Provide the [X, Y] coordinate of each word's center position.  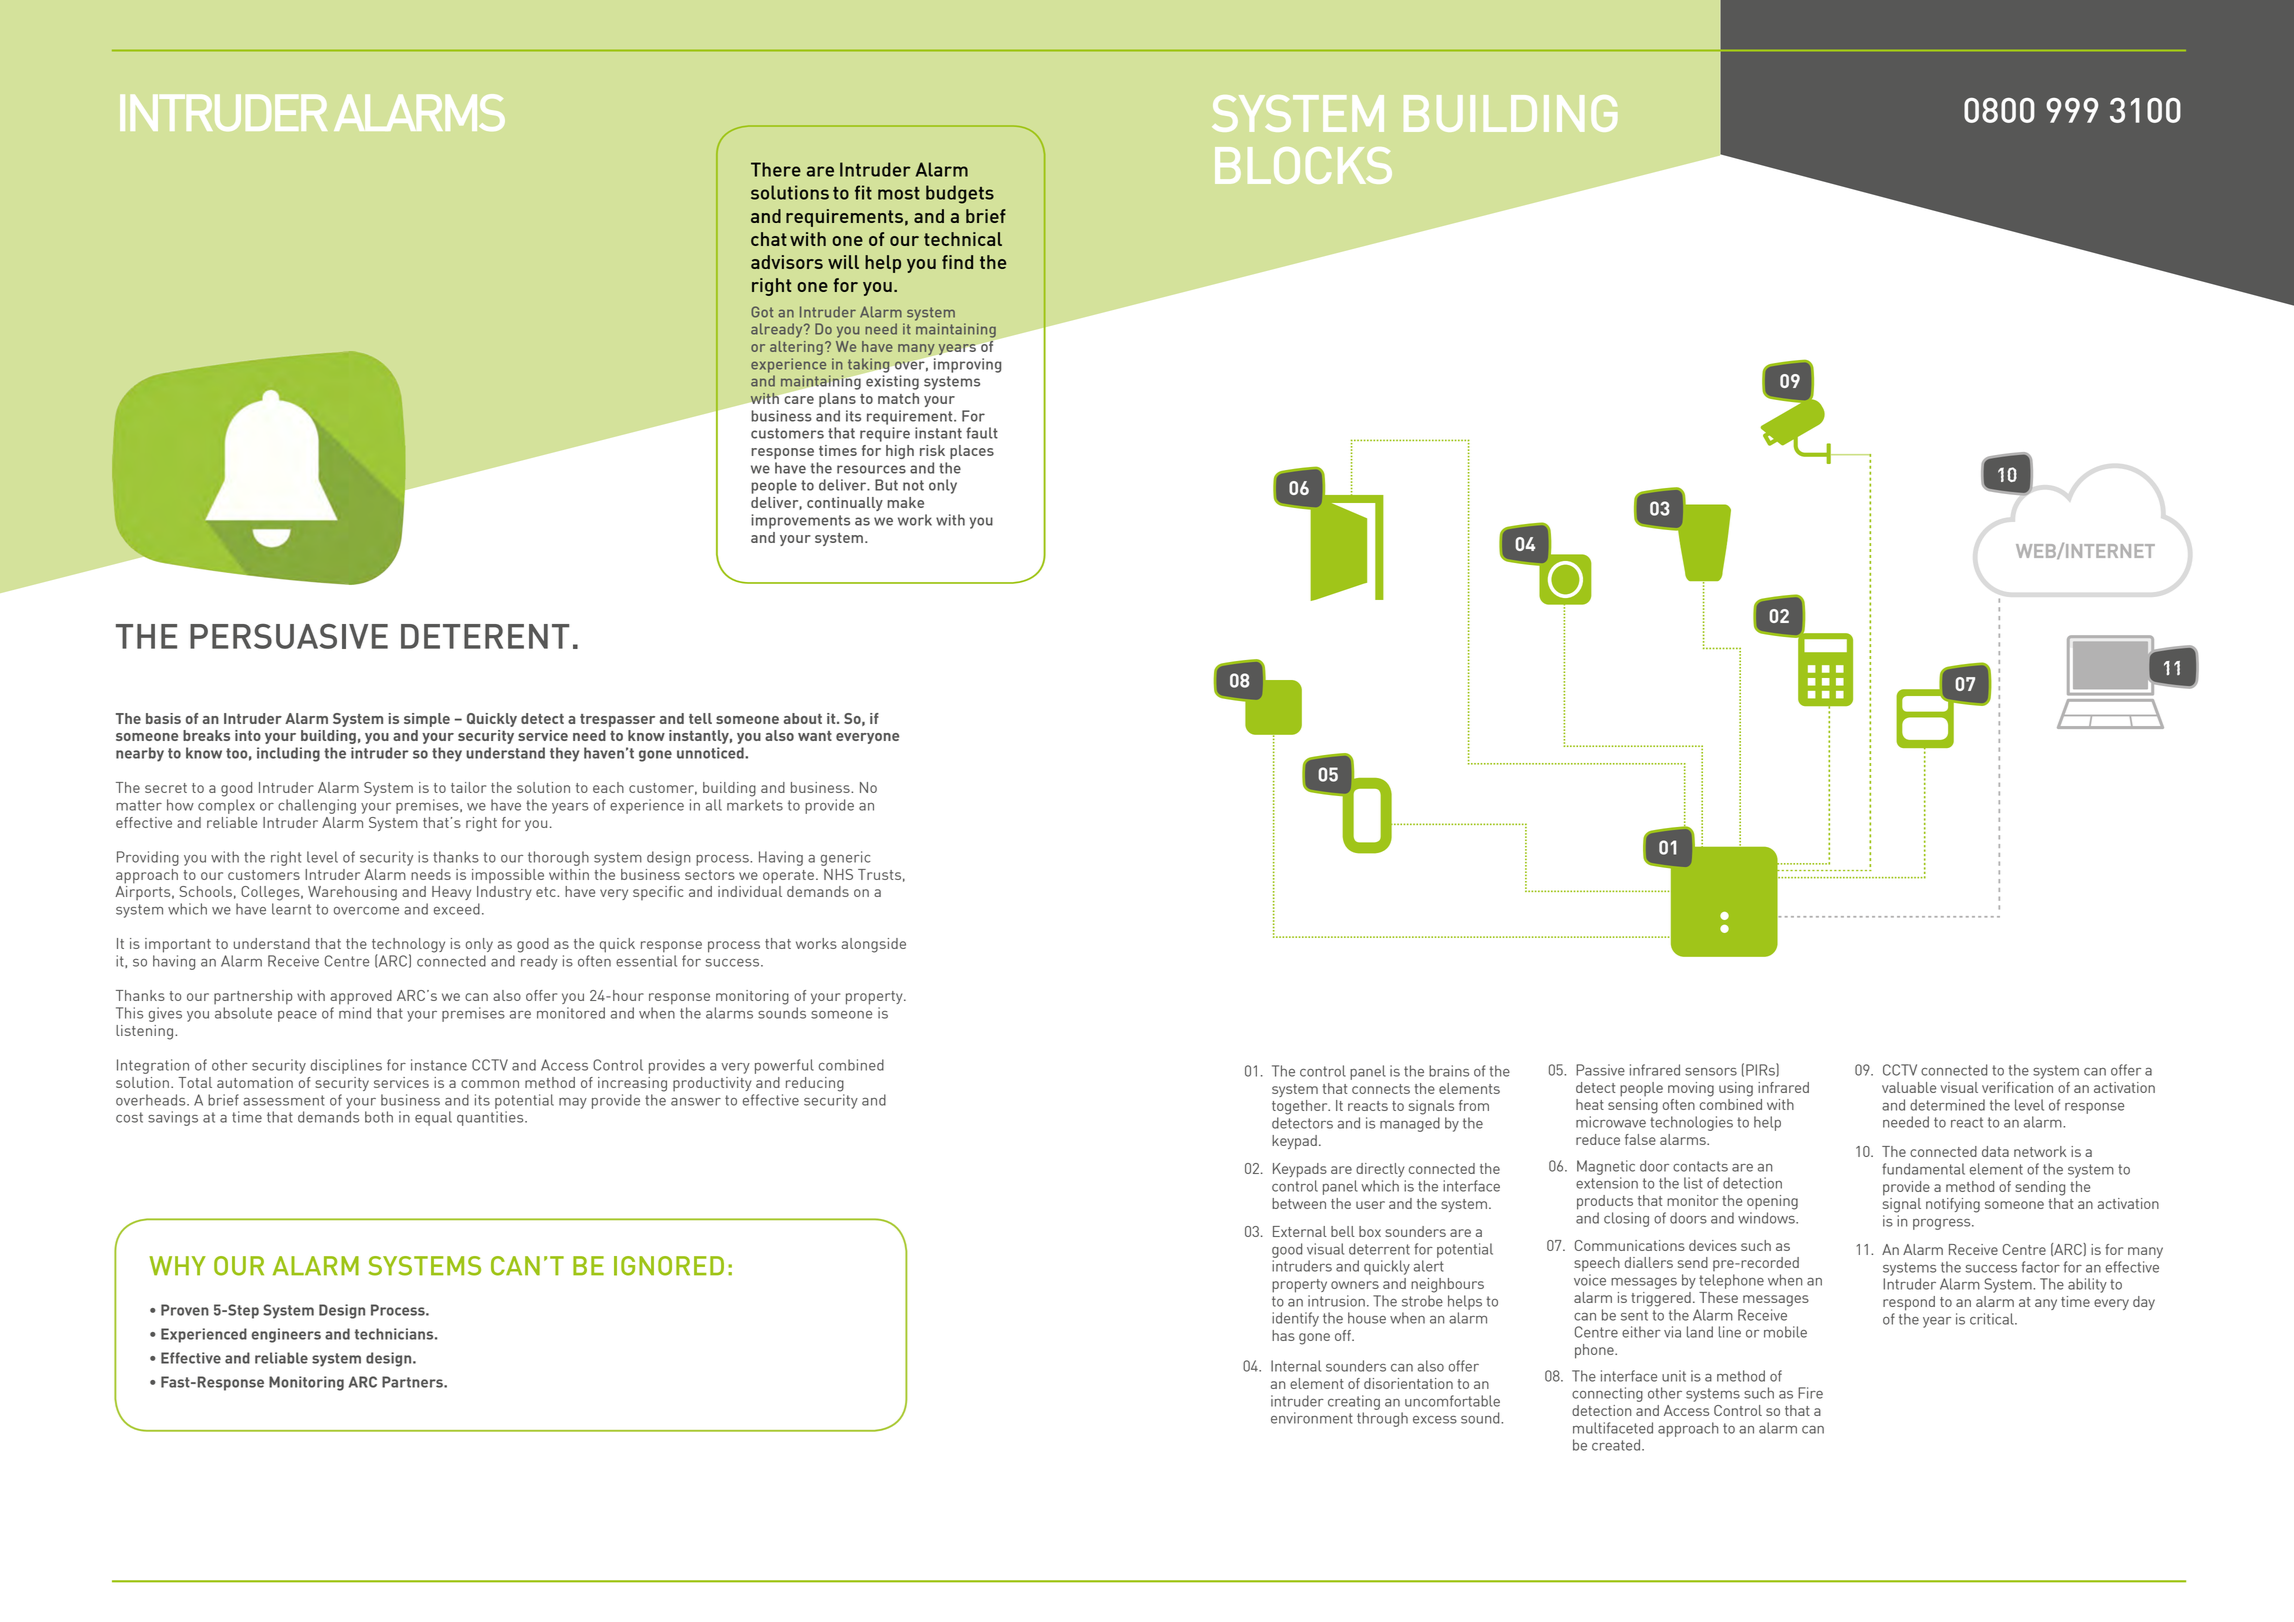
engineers [286, 1335]
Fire [1810, 1393]
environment [1312, 1418]
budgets [960, 194]
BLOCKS [1303, 165]
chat [769, 239]
